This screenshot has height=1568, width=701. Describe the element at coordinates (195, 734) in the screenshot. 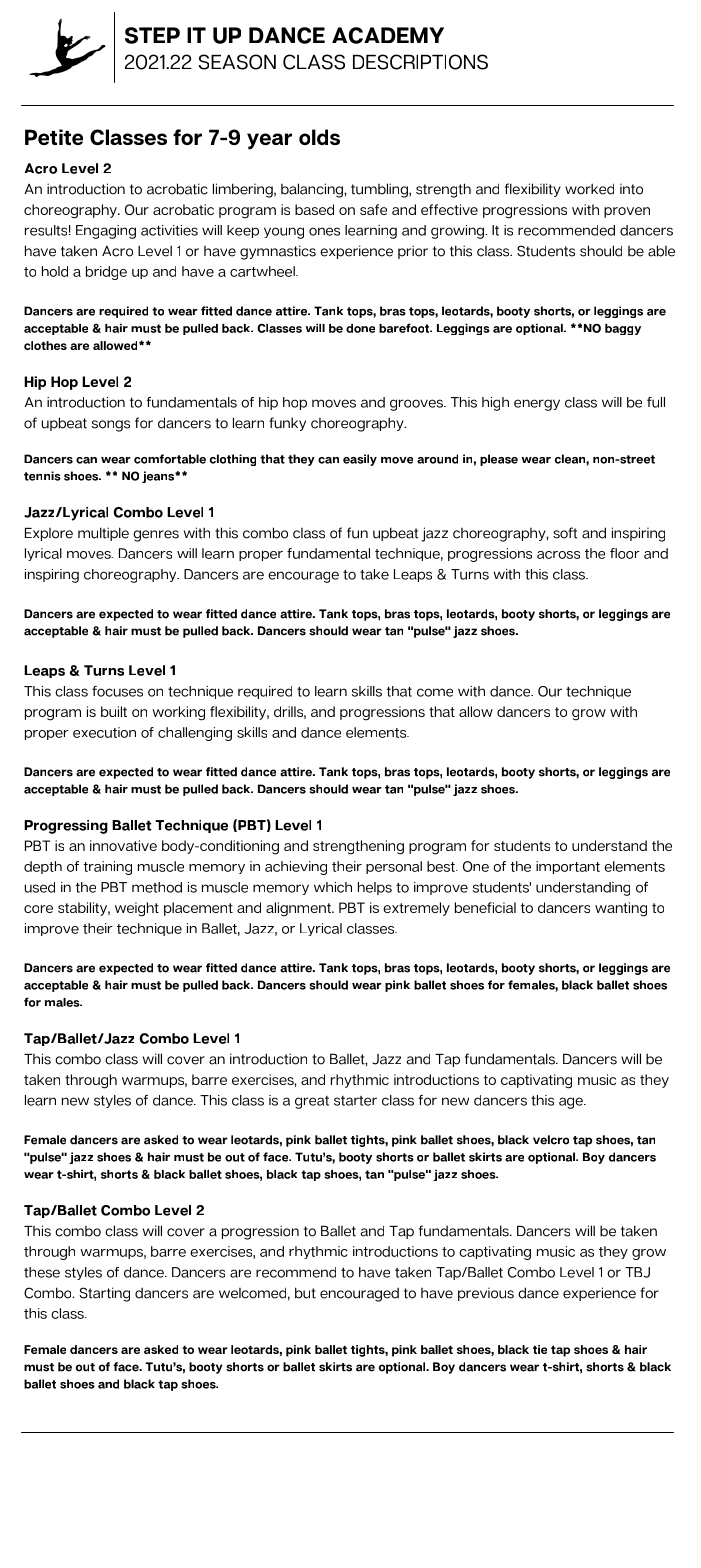

I see `challenging` at that location.
